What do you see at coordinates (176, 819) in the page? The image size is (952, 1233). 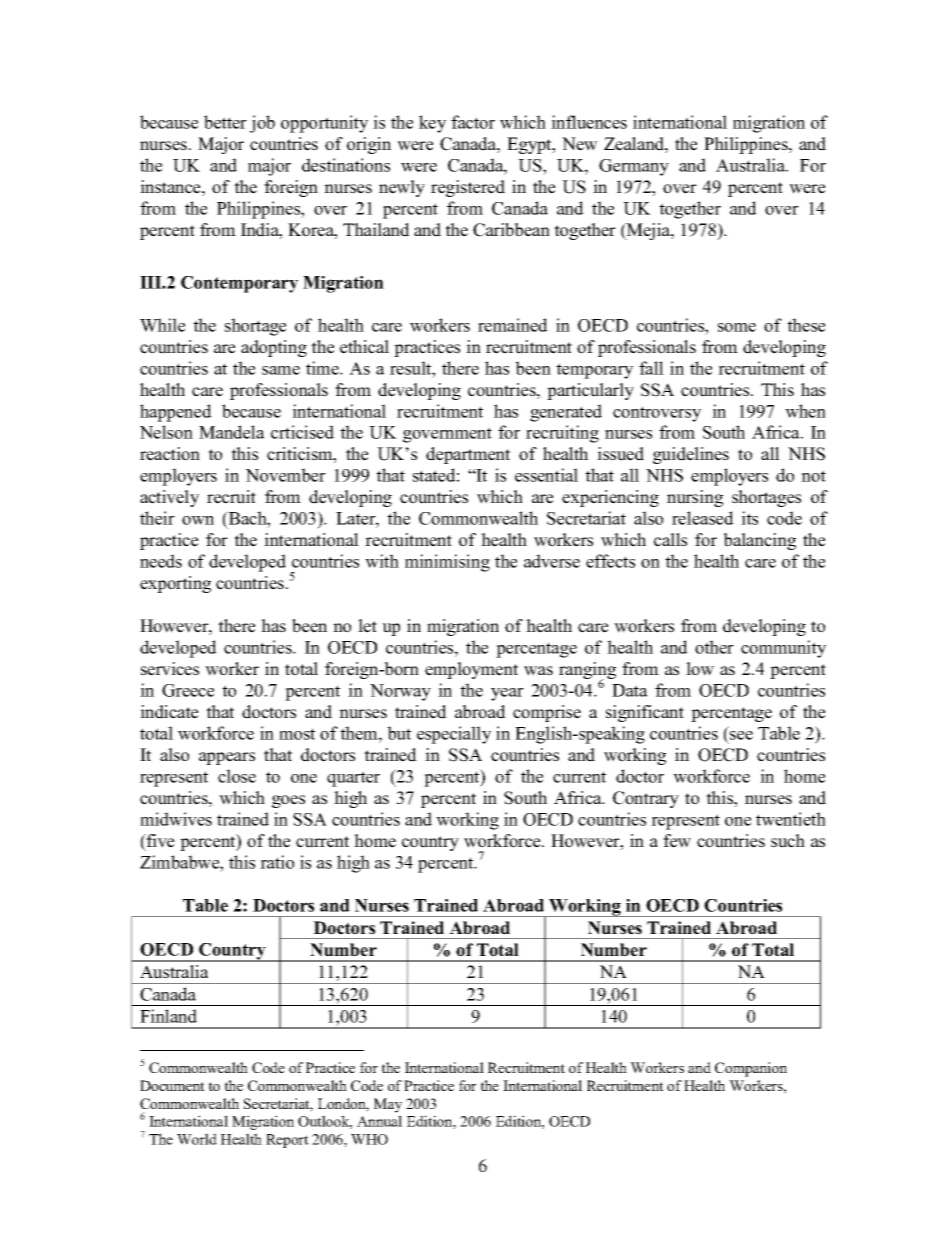 I see `midwives` at bounding box center [176, 819].
